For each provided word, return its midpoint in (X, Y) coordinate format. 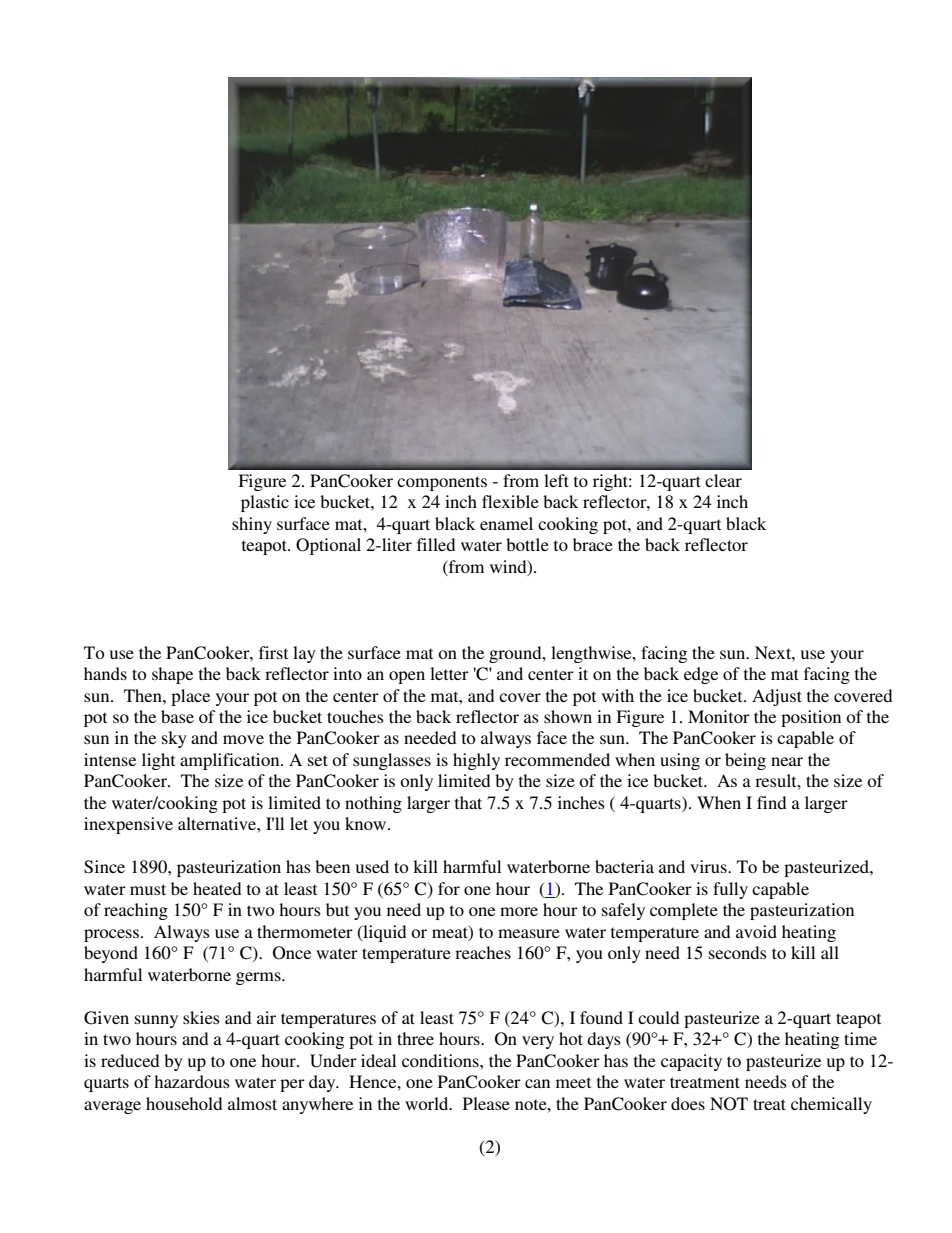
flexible (510, 501)
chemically (831, 1105)
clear (723, 480)
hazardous (192, 1081)
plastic (265, 503)
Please (486, 1103)
